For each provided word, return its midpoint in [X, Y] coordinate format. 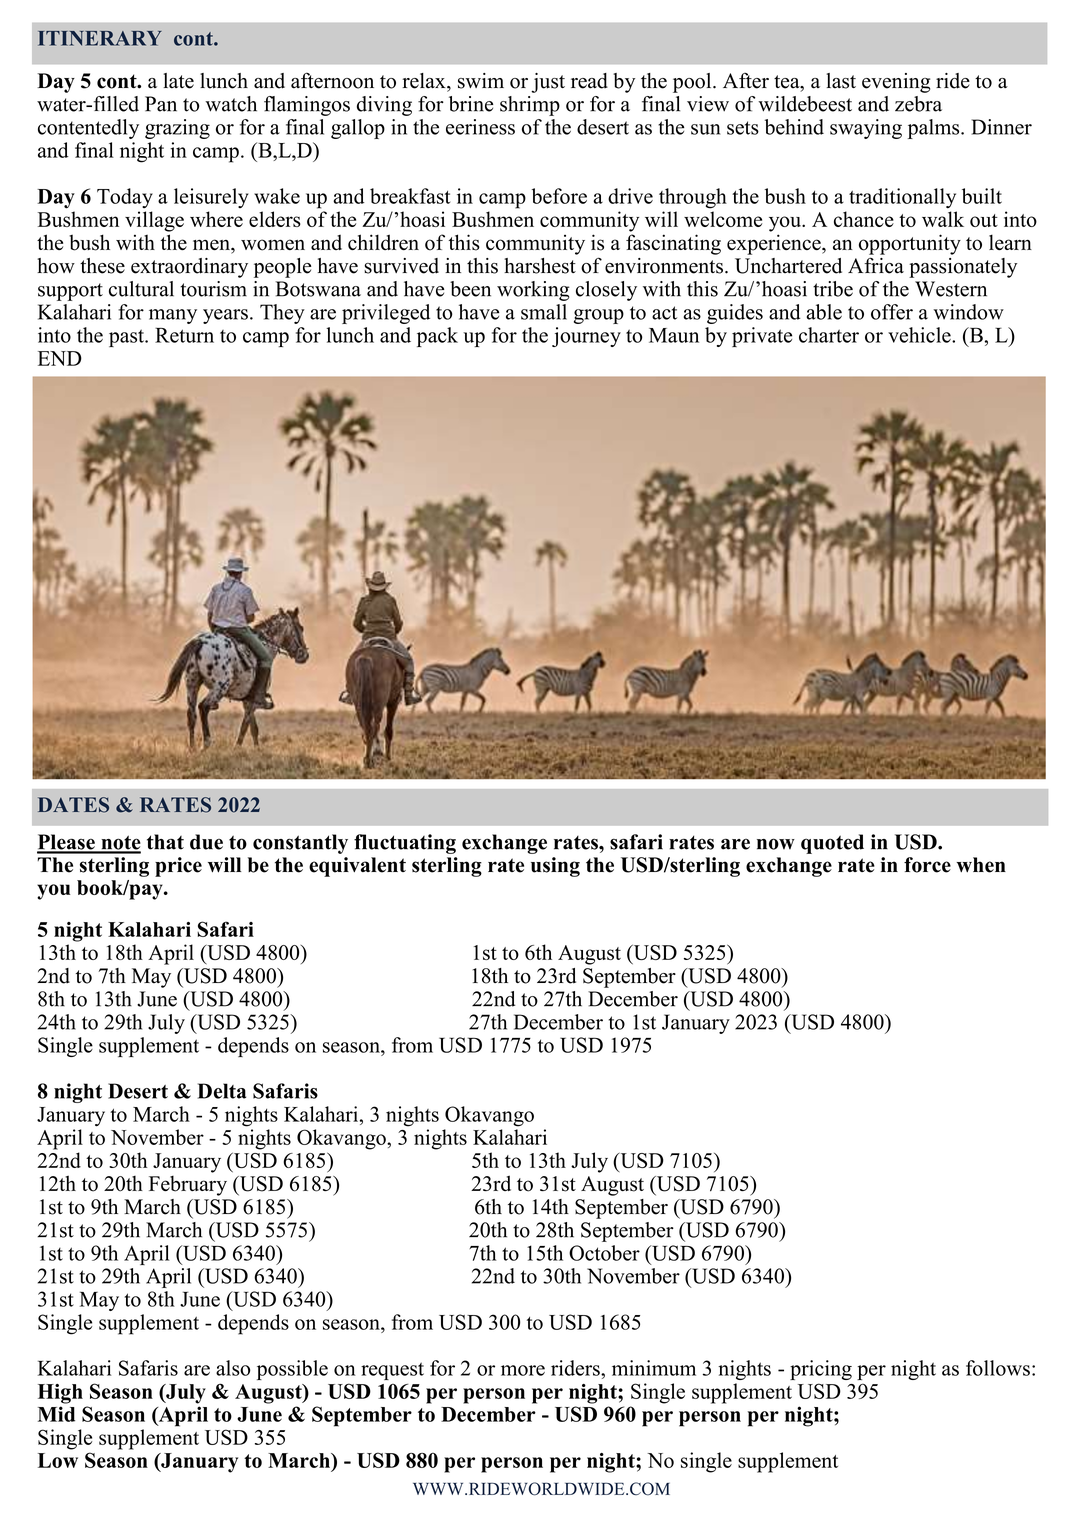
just [548, 83]
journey [586, 337]
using [555, 867]
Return [184, 335]
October [604, 1253]
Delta [222, 1091]
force [927, 865]
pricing [821, 1370]
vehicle [920, 335]
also [233, 1368]
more [523, 1370]
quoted [832, 844]
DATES [73, 805]
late [178, 81]
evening [896, 83]
